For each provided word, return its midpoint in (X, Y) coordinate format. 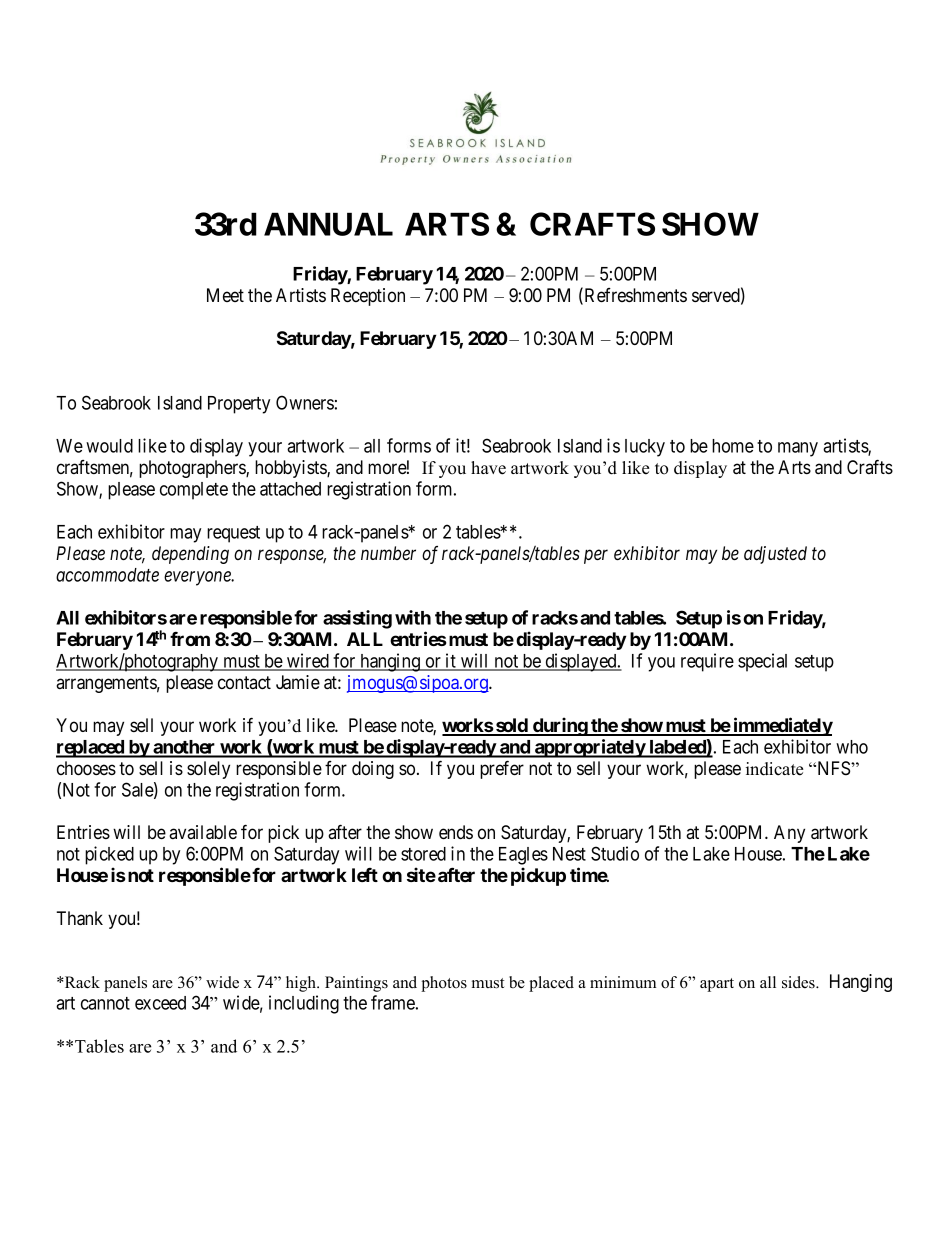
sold (512, 726)
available (203, 832)
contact (244, 682)
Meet (225, 295)
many (798, 449)
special (762, 662)
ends (456, 832)
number (388, 553)
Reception (368, 297)
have (488, 468)
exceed (160, 1003)
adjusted (775, 555)
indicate (774, 769)
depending (190, 555)
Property (239, 405)
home (733, 446)
